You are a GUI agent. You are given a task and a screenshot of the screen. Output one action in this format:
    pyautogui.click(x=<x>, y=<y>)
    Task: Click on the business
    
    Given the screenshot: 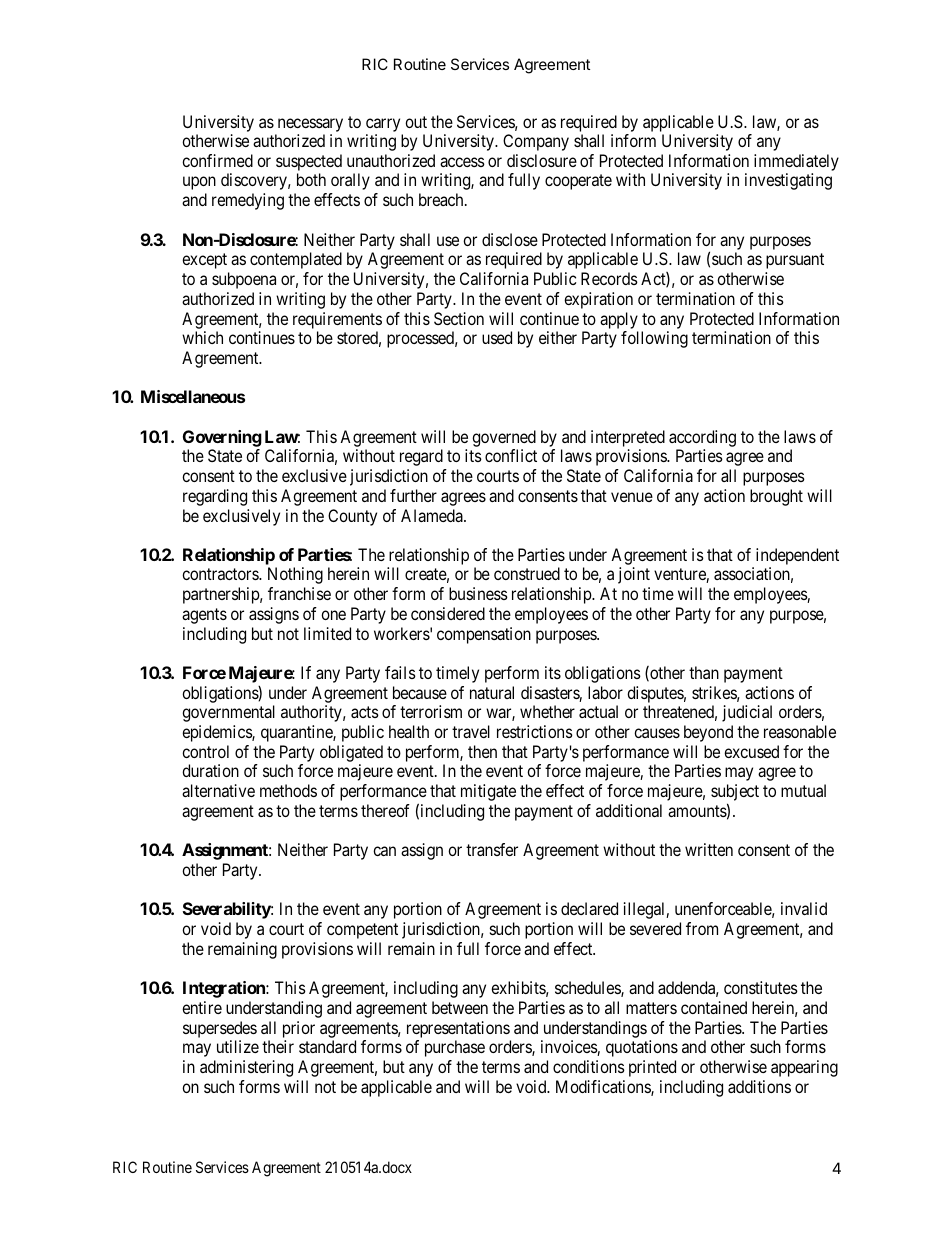 What is the action you would take?
    pyautogui.click(x=478, y=593)
